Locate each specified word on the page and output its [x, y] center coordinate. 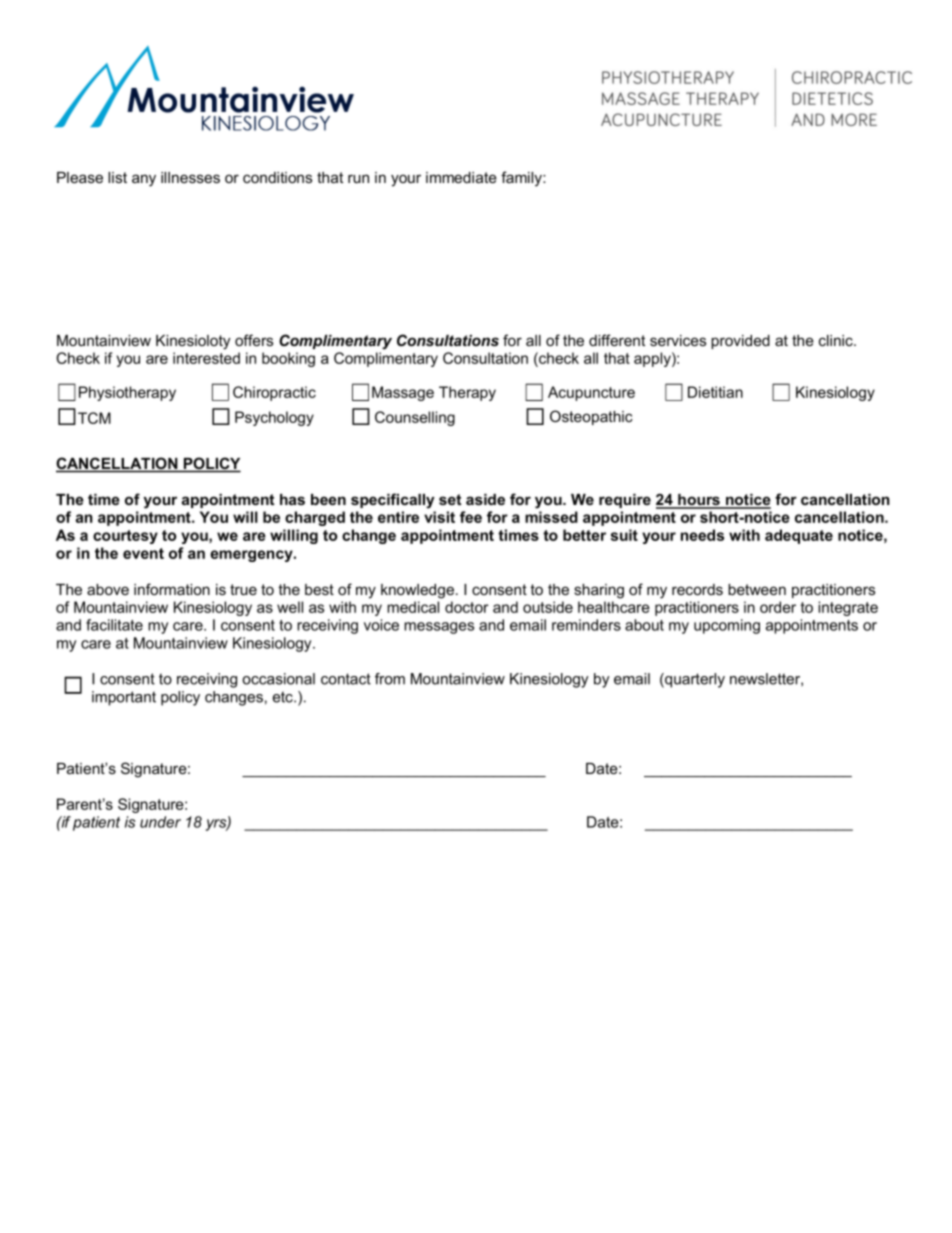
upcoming [727, 626]
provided [740, 342]
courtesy [125, 537]
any [144, 180]
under [160, 822]
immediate [461, 177]
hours [699, 501]
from [390, 679]
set [450, 499]
